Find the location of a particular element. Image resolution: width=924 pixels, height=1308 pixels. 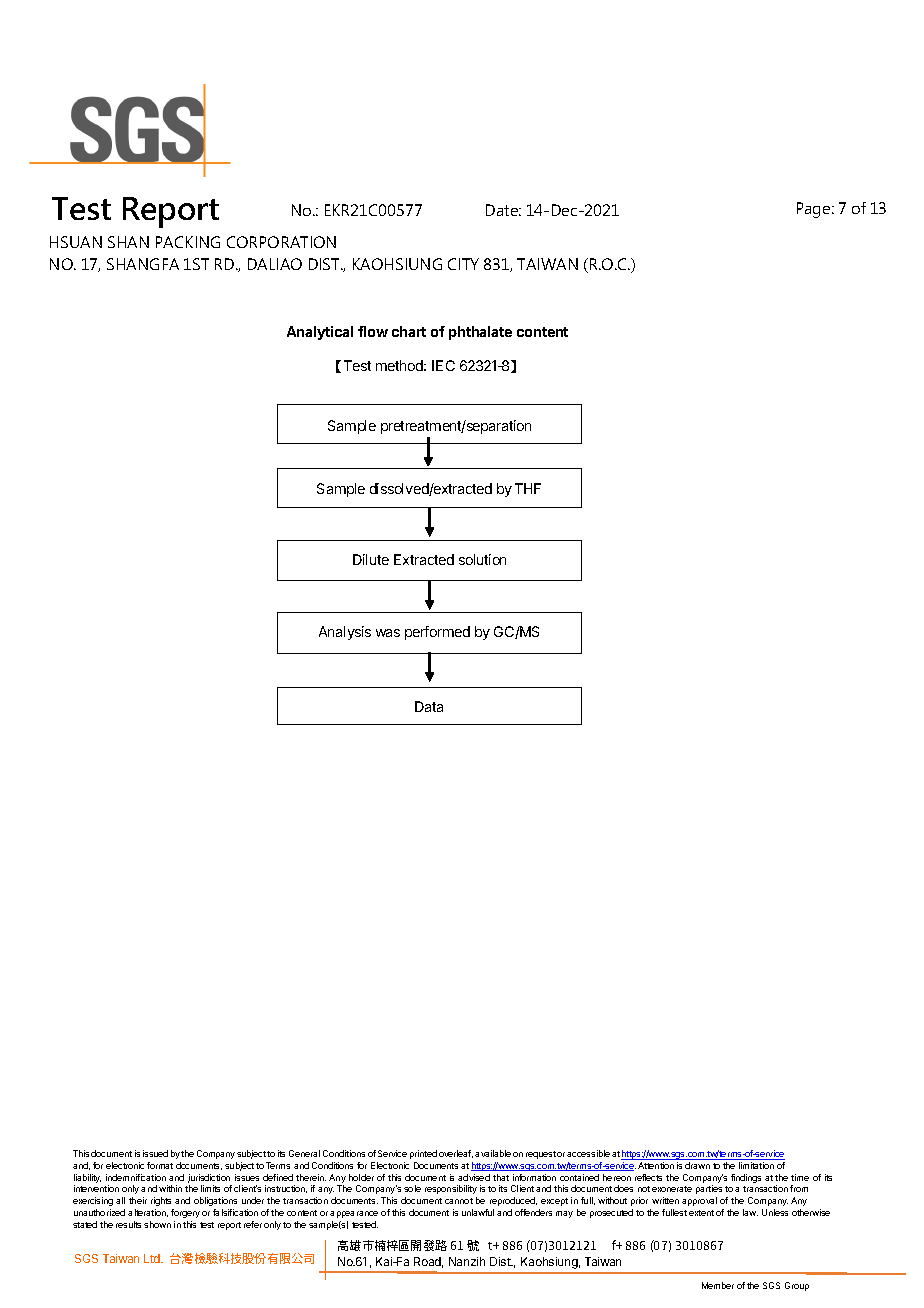

PACKING is located at coordinates (188, 242).
